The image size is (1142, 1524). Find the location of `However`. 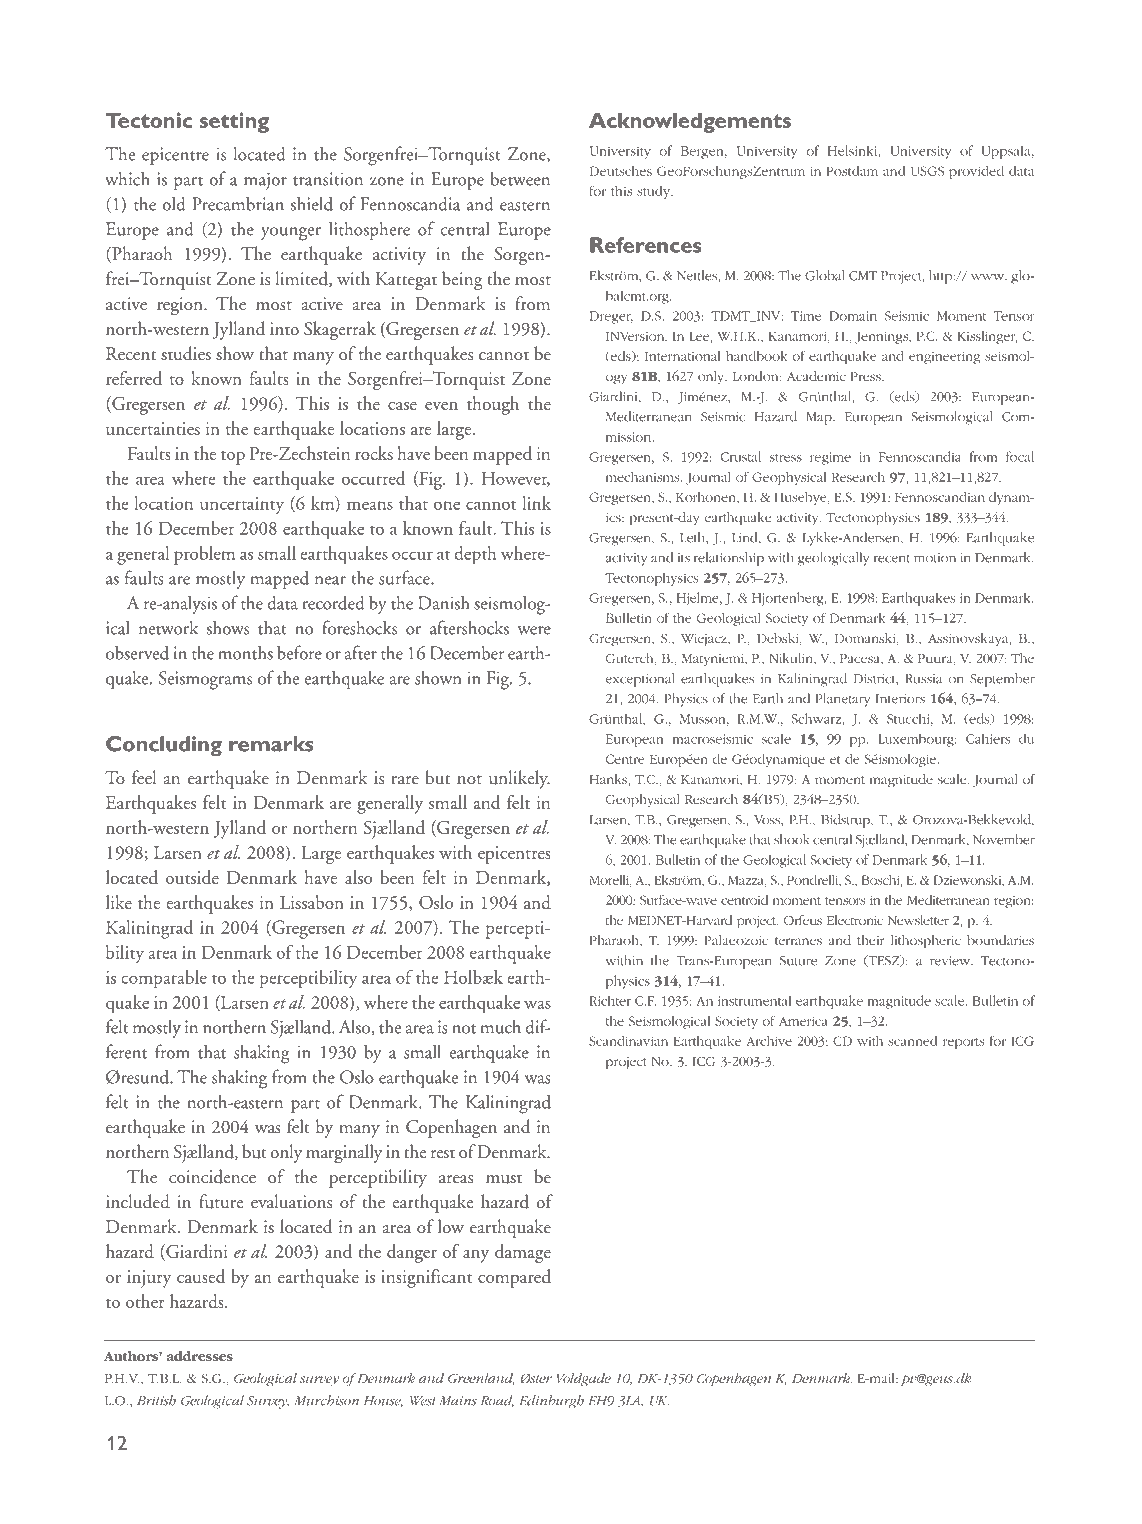

However is located at coordinates (516, 479).
